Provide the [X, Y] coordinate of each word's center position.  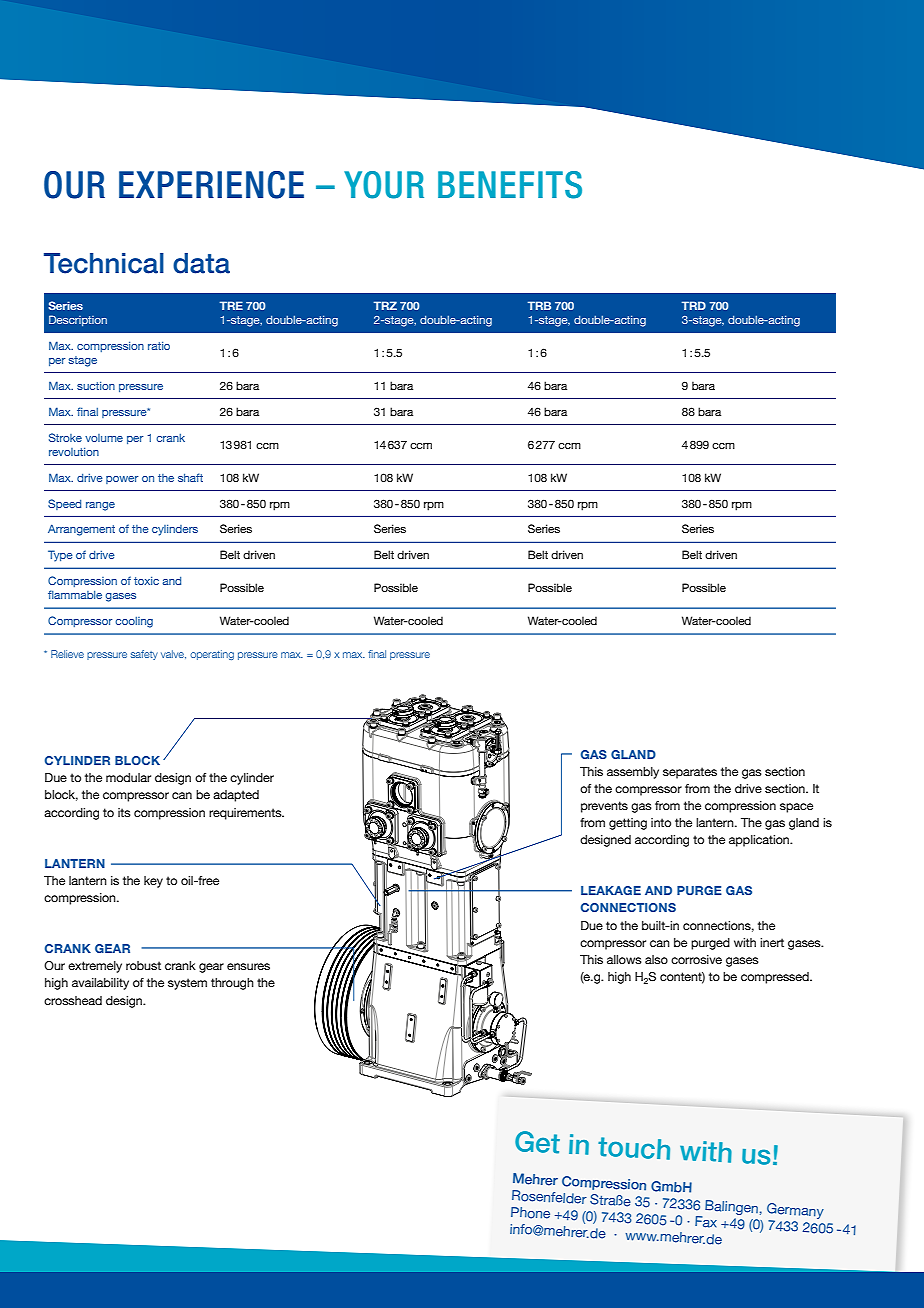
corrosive [696, 959]
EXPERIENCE [211, 185]
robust [143, 965]
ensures [248, 966]
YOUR [384, 185]
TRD [694, 305]
